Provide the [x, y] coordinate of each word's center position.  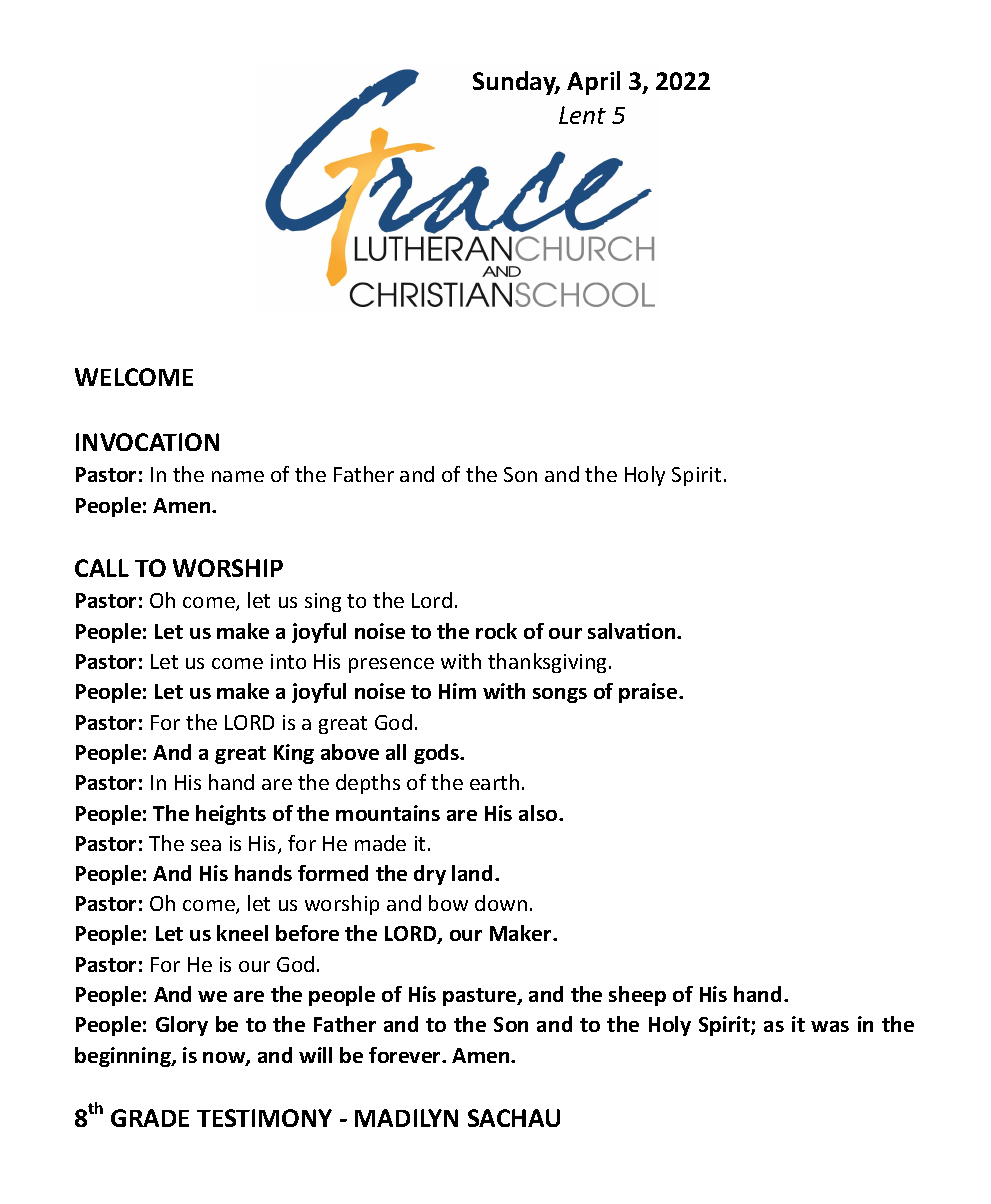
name [238, 476]
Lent [582, 115]
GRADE [150, 1118]
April [593, 83]
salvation [633, 631]
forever [406, 1055]
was [830, 1026]
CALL [102, 568]
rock [496, 631]
